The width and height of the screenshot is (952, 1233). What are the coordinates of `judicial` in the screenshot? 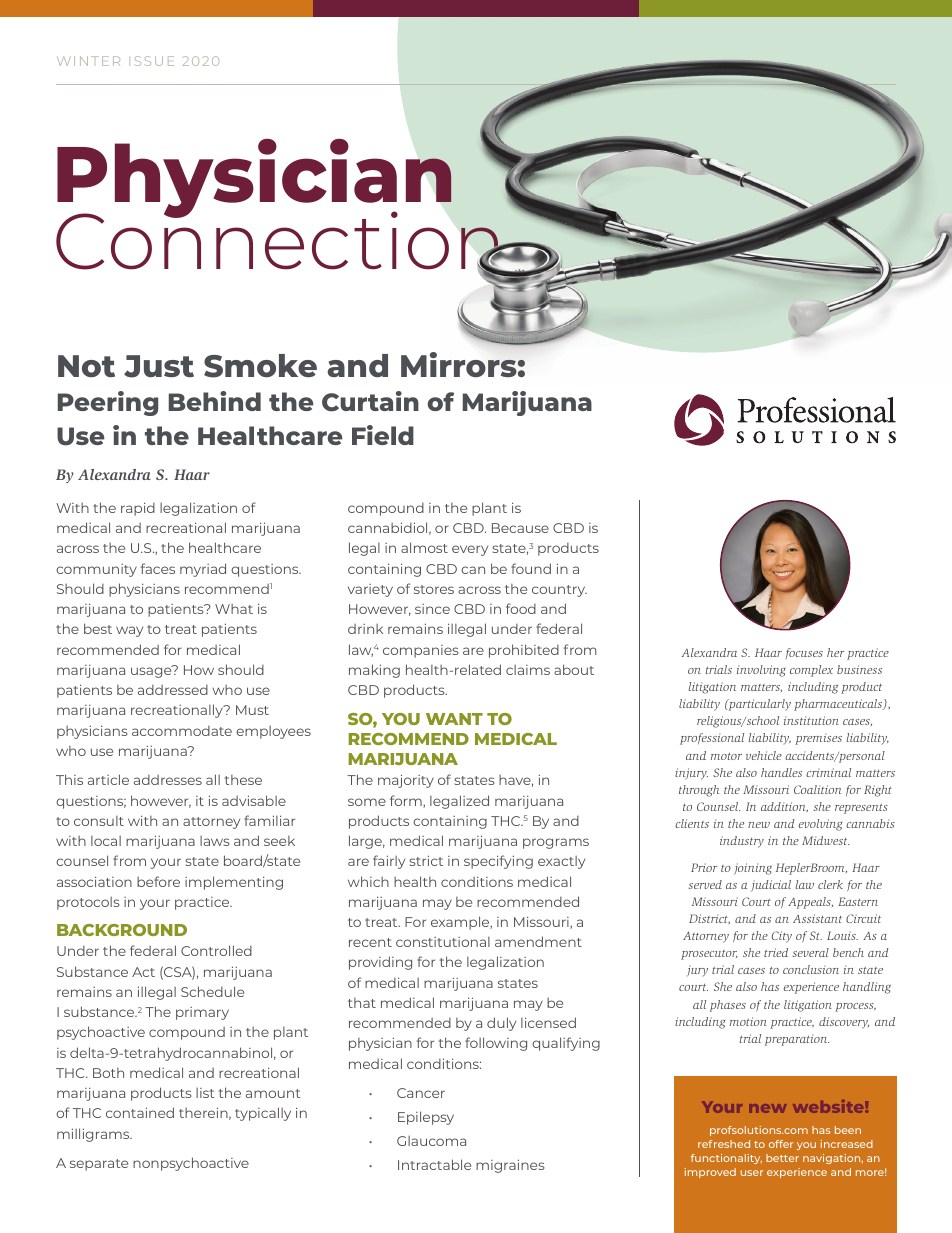 It's located at (771, 886).
